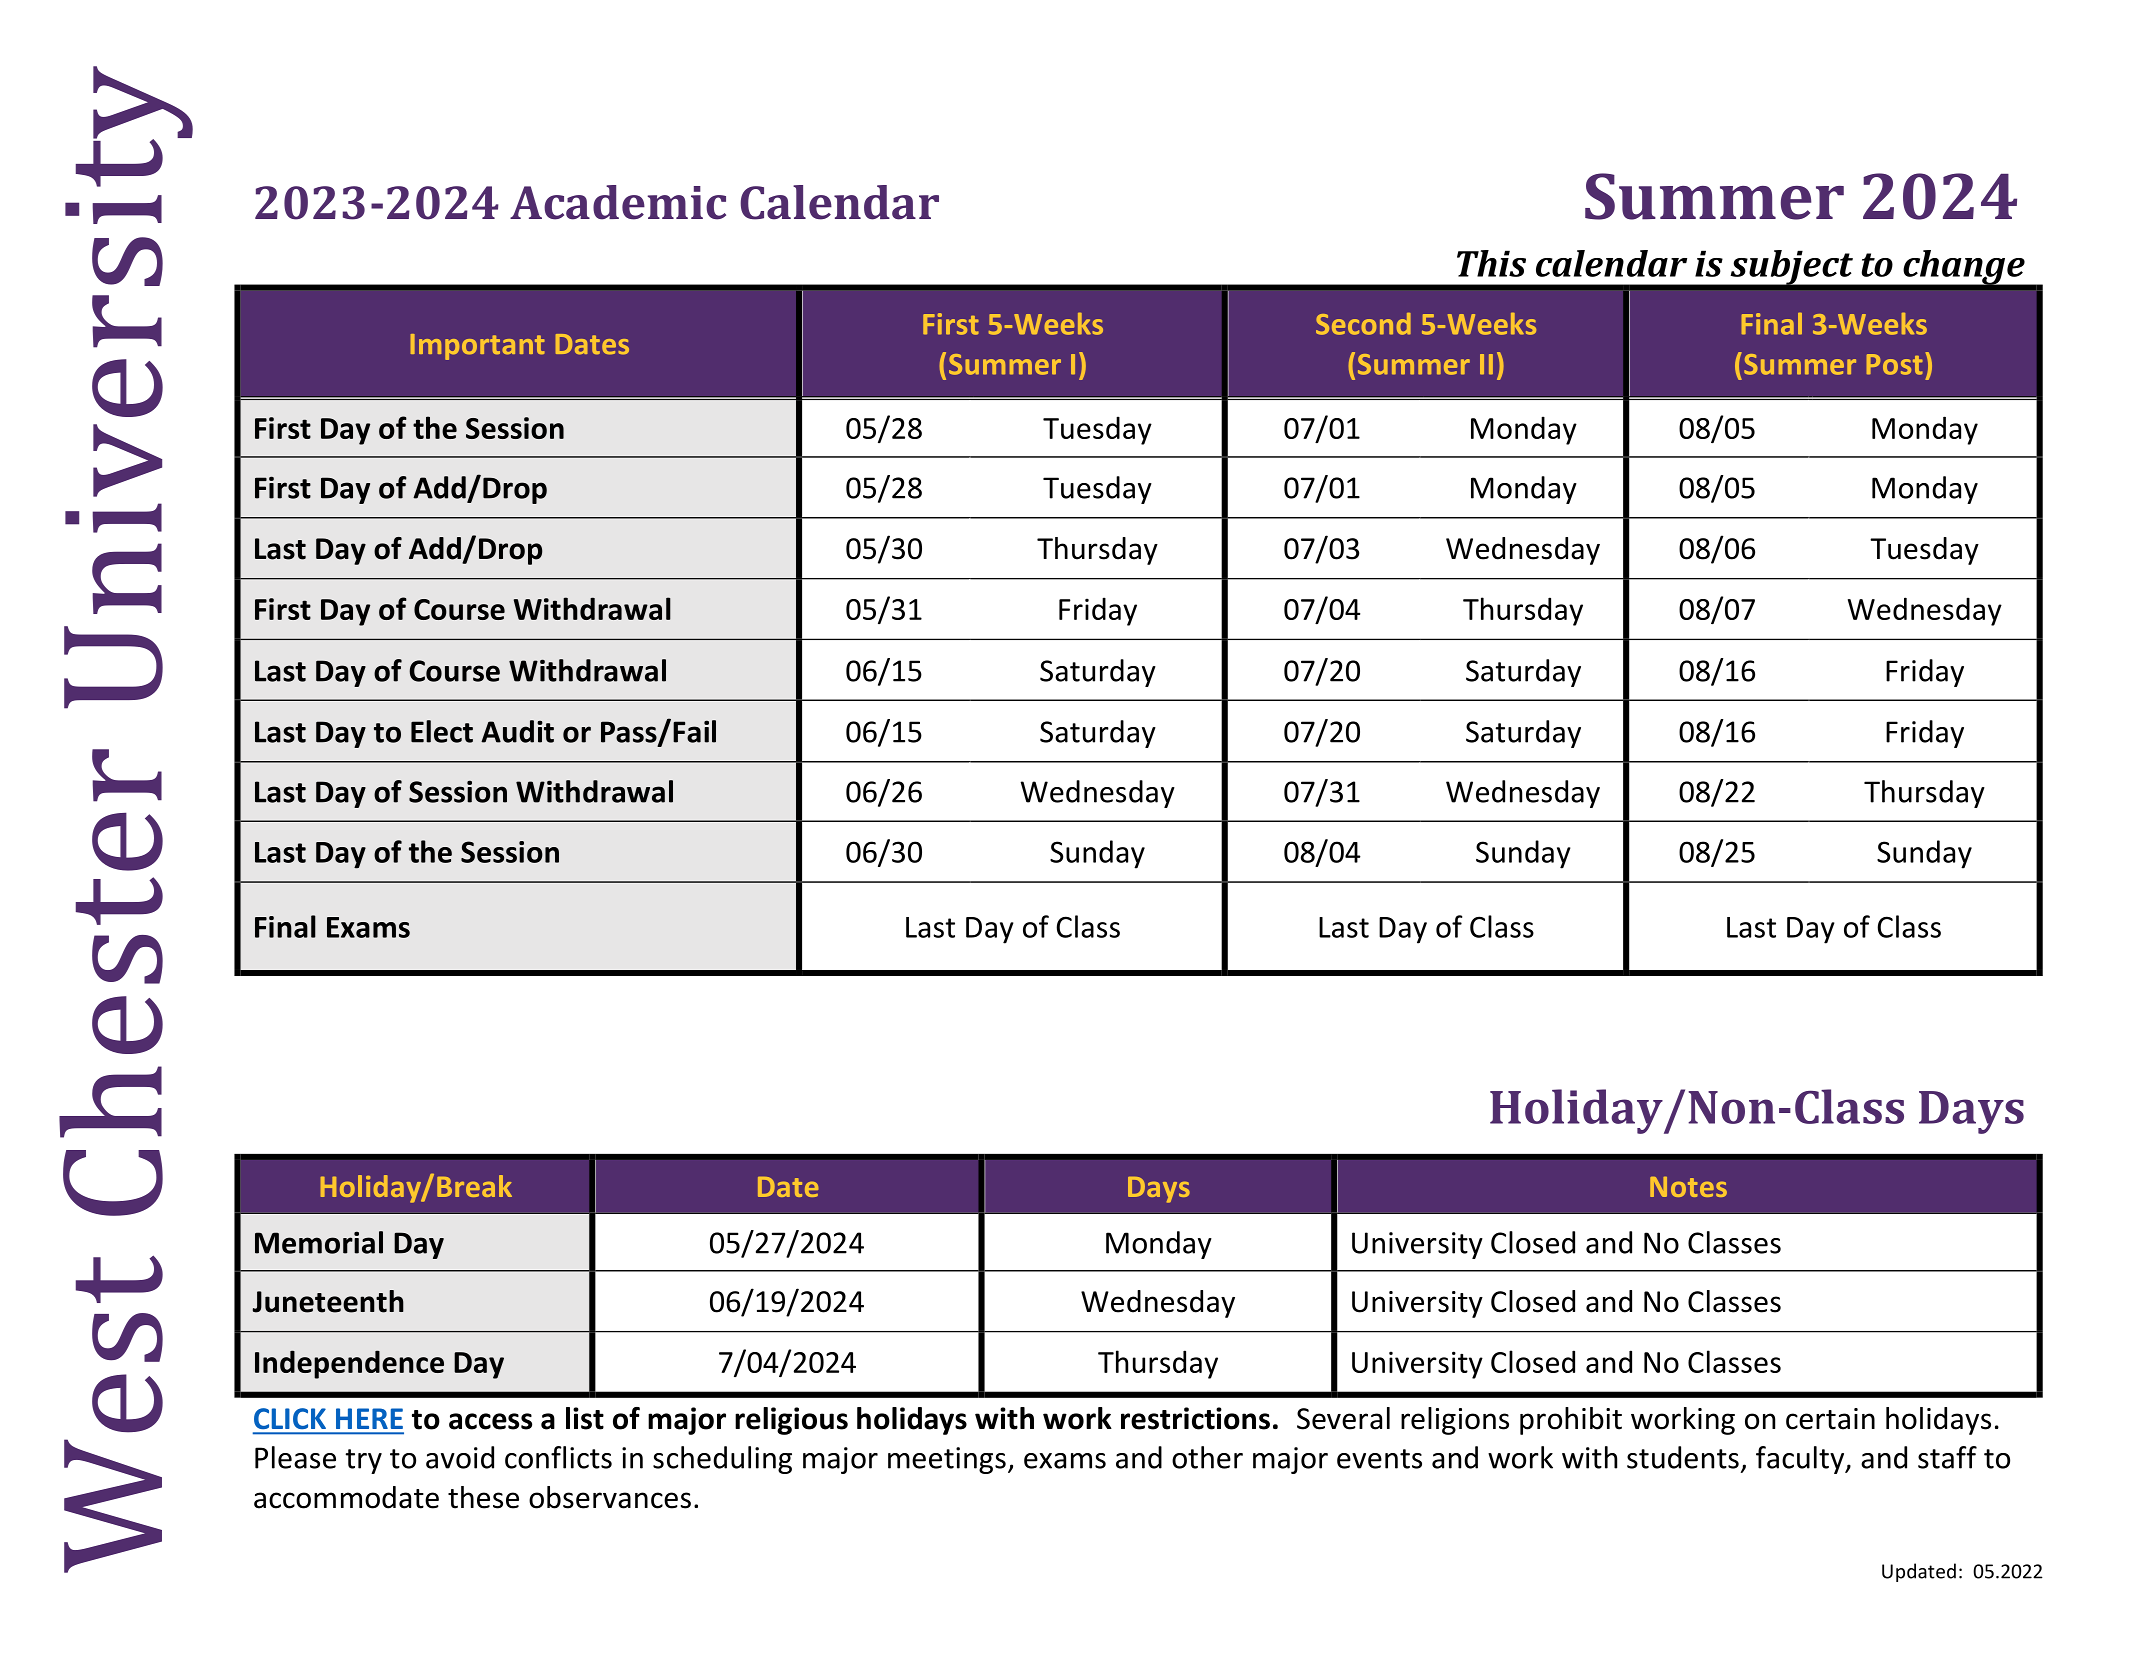  I want to click on Second, so click(1363, 324).
